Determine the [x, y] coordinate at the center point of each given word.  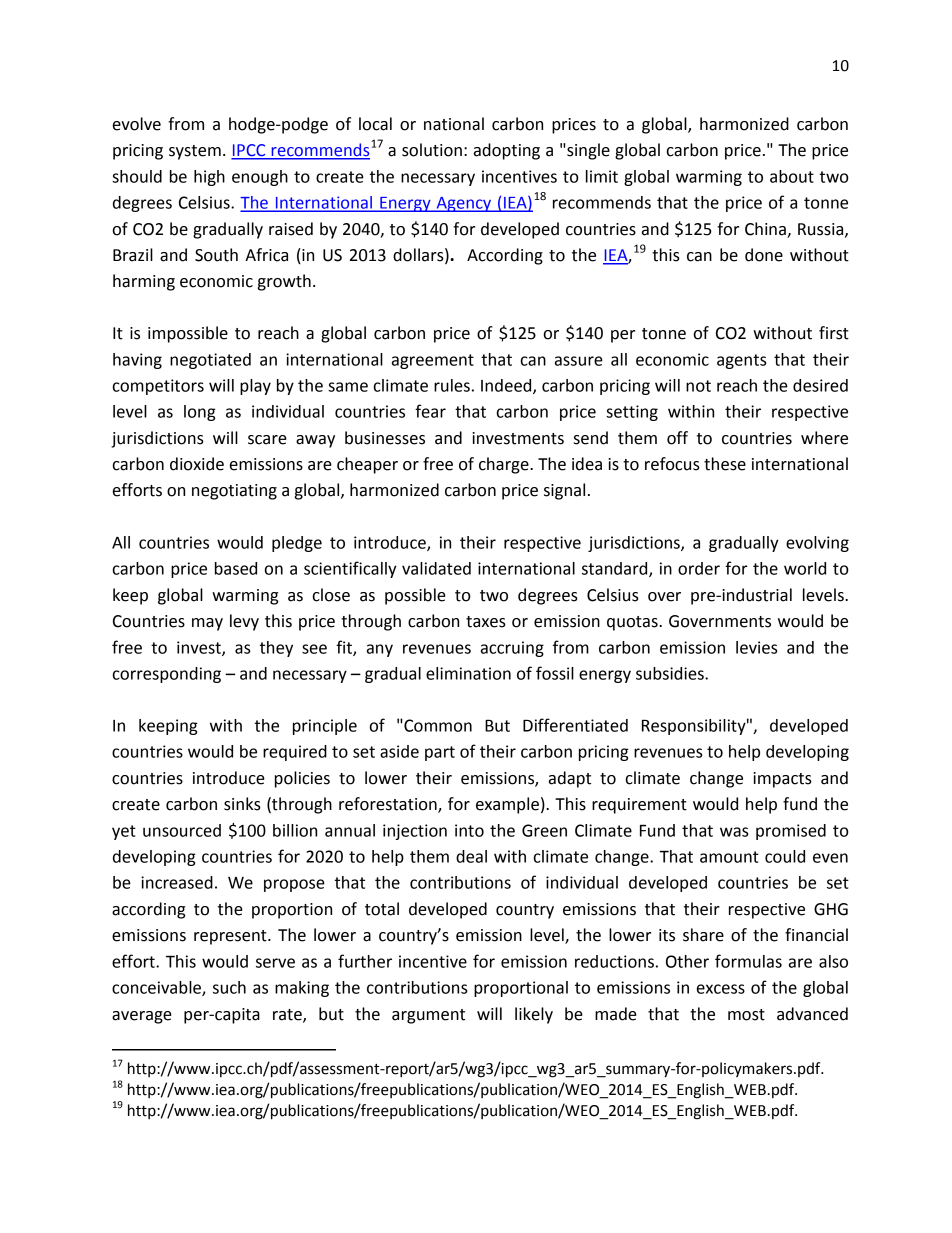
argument [428, 1016]
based [236, 568]
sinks [242, 804]
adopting [507, 151]
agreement [433, 361]
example [507, 805]
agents [742, 361]
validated [436, 568]
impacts [782, 780]
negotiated [210, 361]
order [699, 568]
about [792, 176]
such [229, 987]
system [195, 152]
